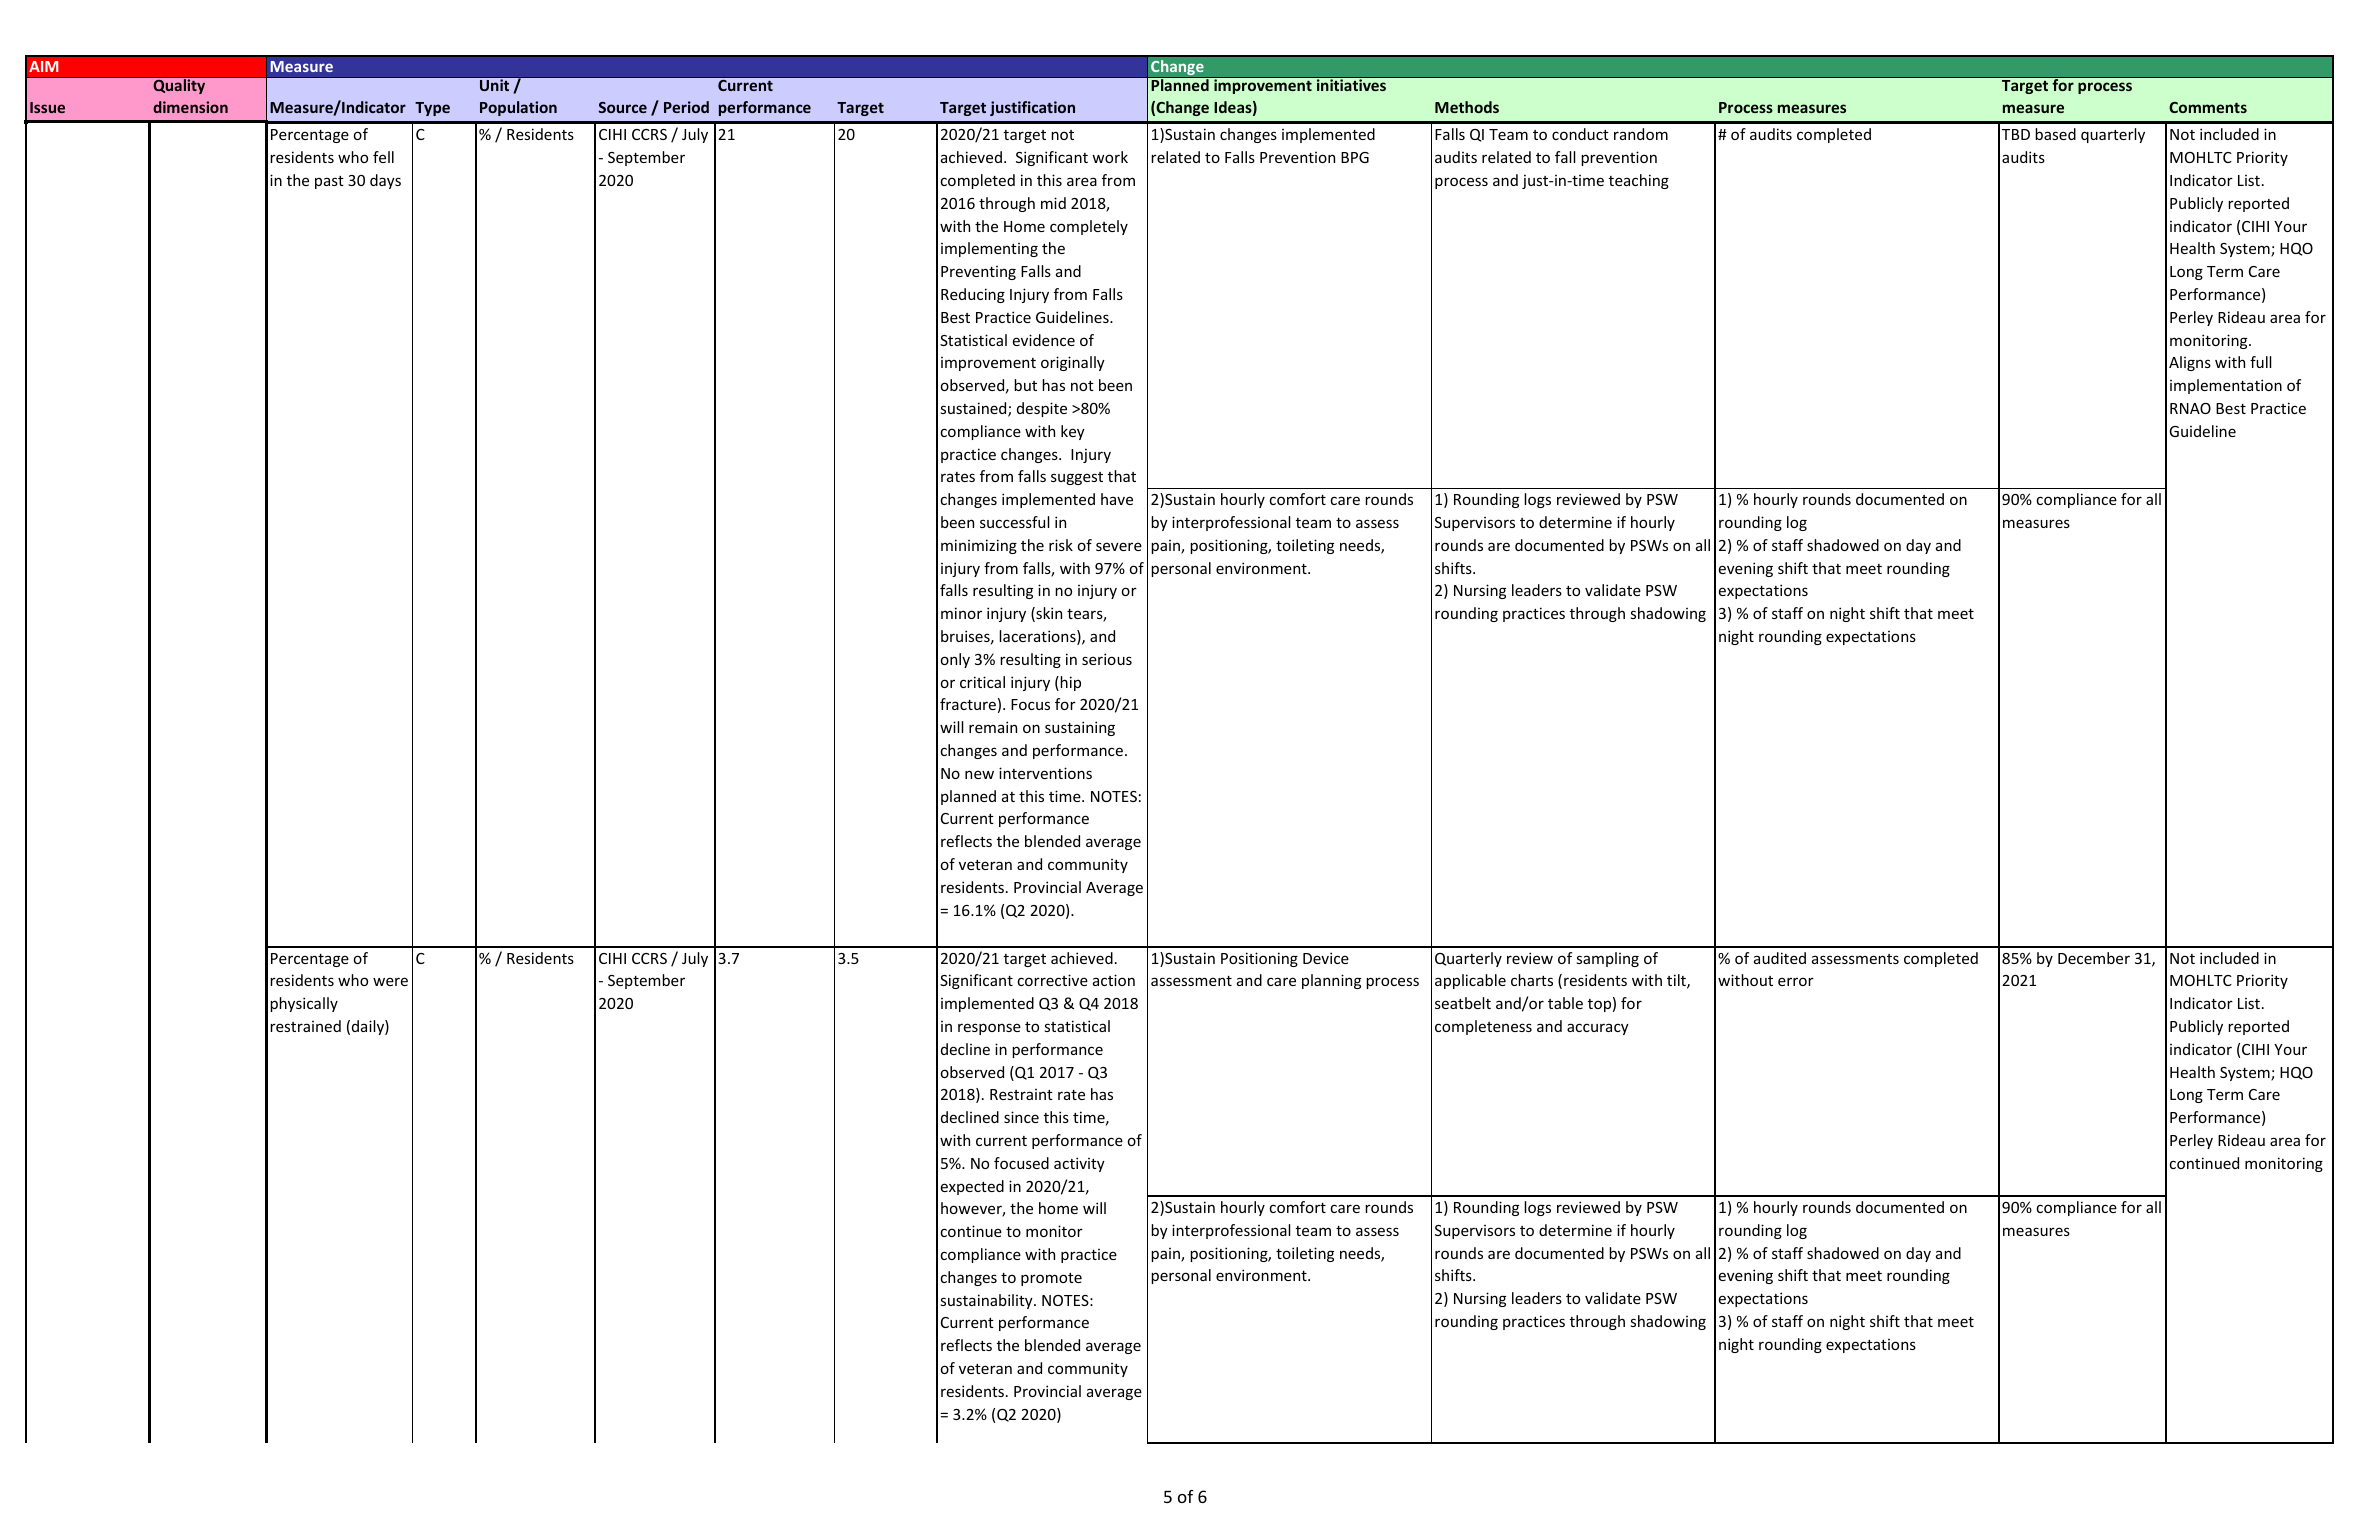 The height and width of the screenshot is (1535, 2372). What do you see at coordinates (1070, 683) in the screenshot?
I see `hip` at bounding box center [1070, 683].
